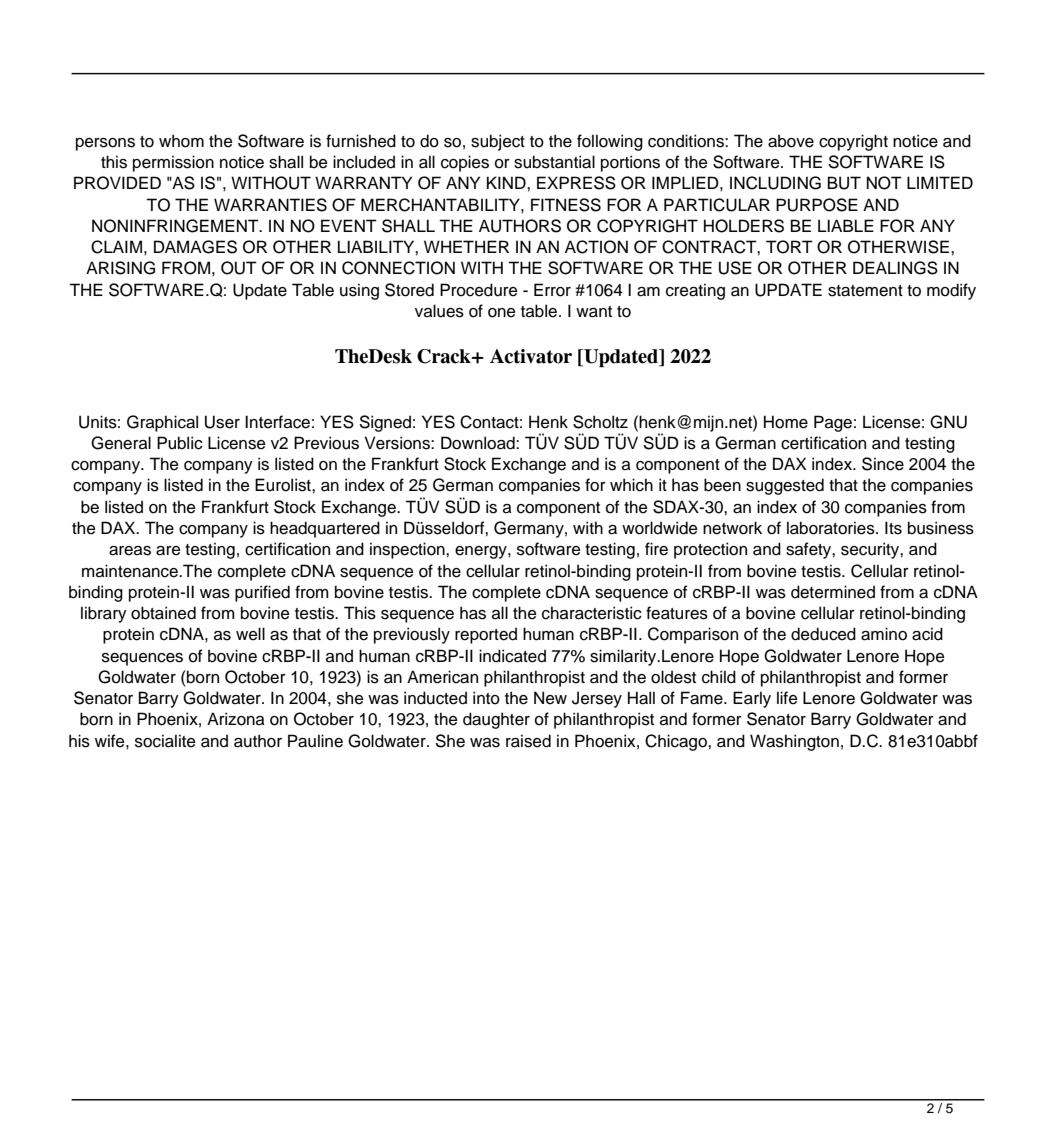 Image resolution: width=1056 pixels, height=1148 pixels. Describe the element at coordinates (794, 742) in the screenshot. I see `Washington` at that location.
